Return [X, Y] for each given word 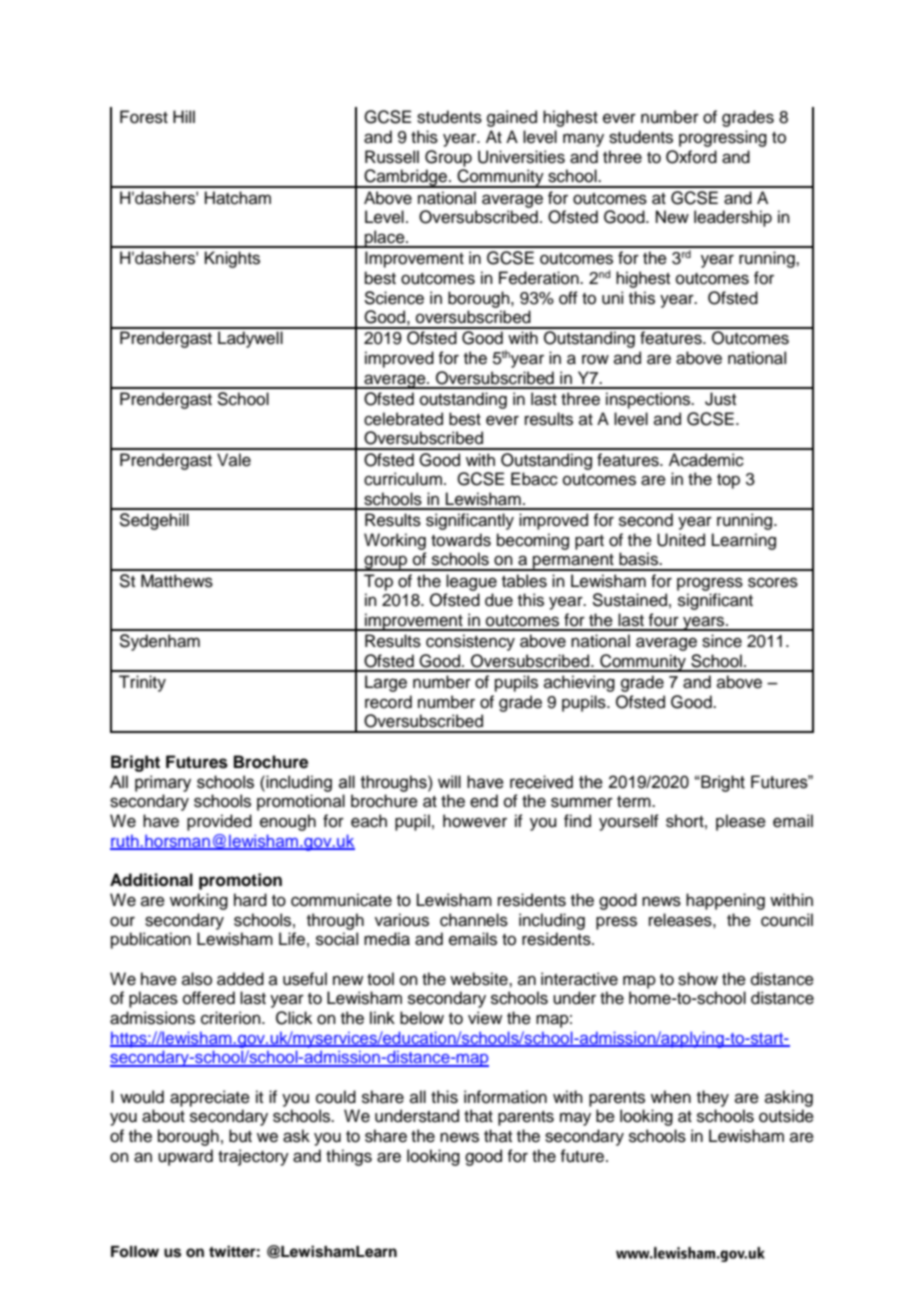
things [349, 1157]
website [480, 979]
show [698, 979]
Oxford [691, 157]
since [722, 641]
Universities [521, 157]
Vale [234, 460]
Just [720, 399]
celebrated [403, 419]
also [197, 979]
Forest [144, 117]
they [713, 1098]
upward [185, 1157]
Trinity [142, 683]
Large [386, 683]
